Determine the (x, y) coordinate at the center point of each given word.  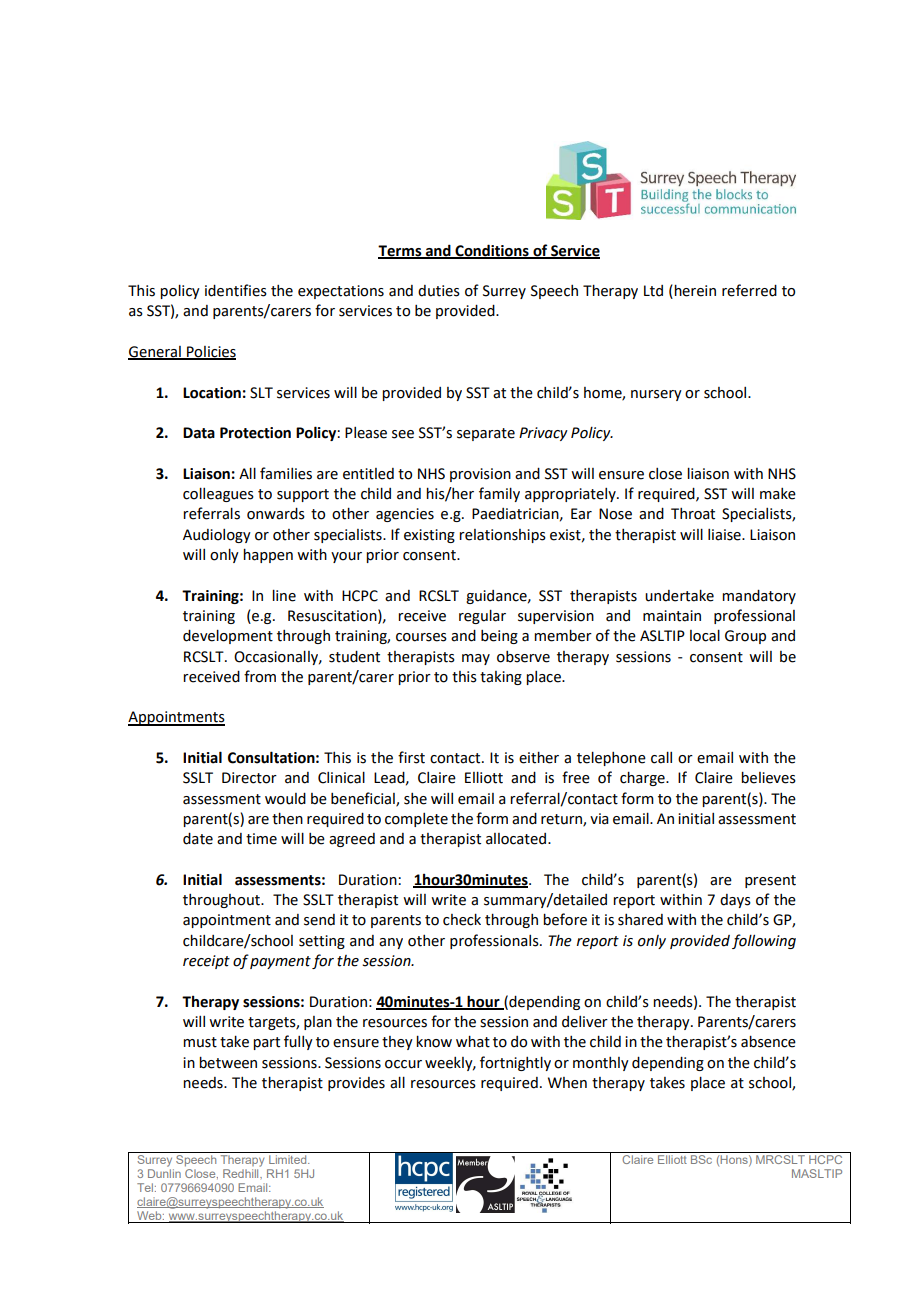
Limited (289, 1159)
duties (439, 291)
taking (501, 678)
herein (694, 291)
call (661, 757)
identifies (236, 290)
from (260, 676)
